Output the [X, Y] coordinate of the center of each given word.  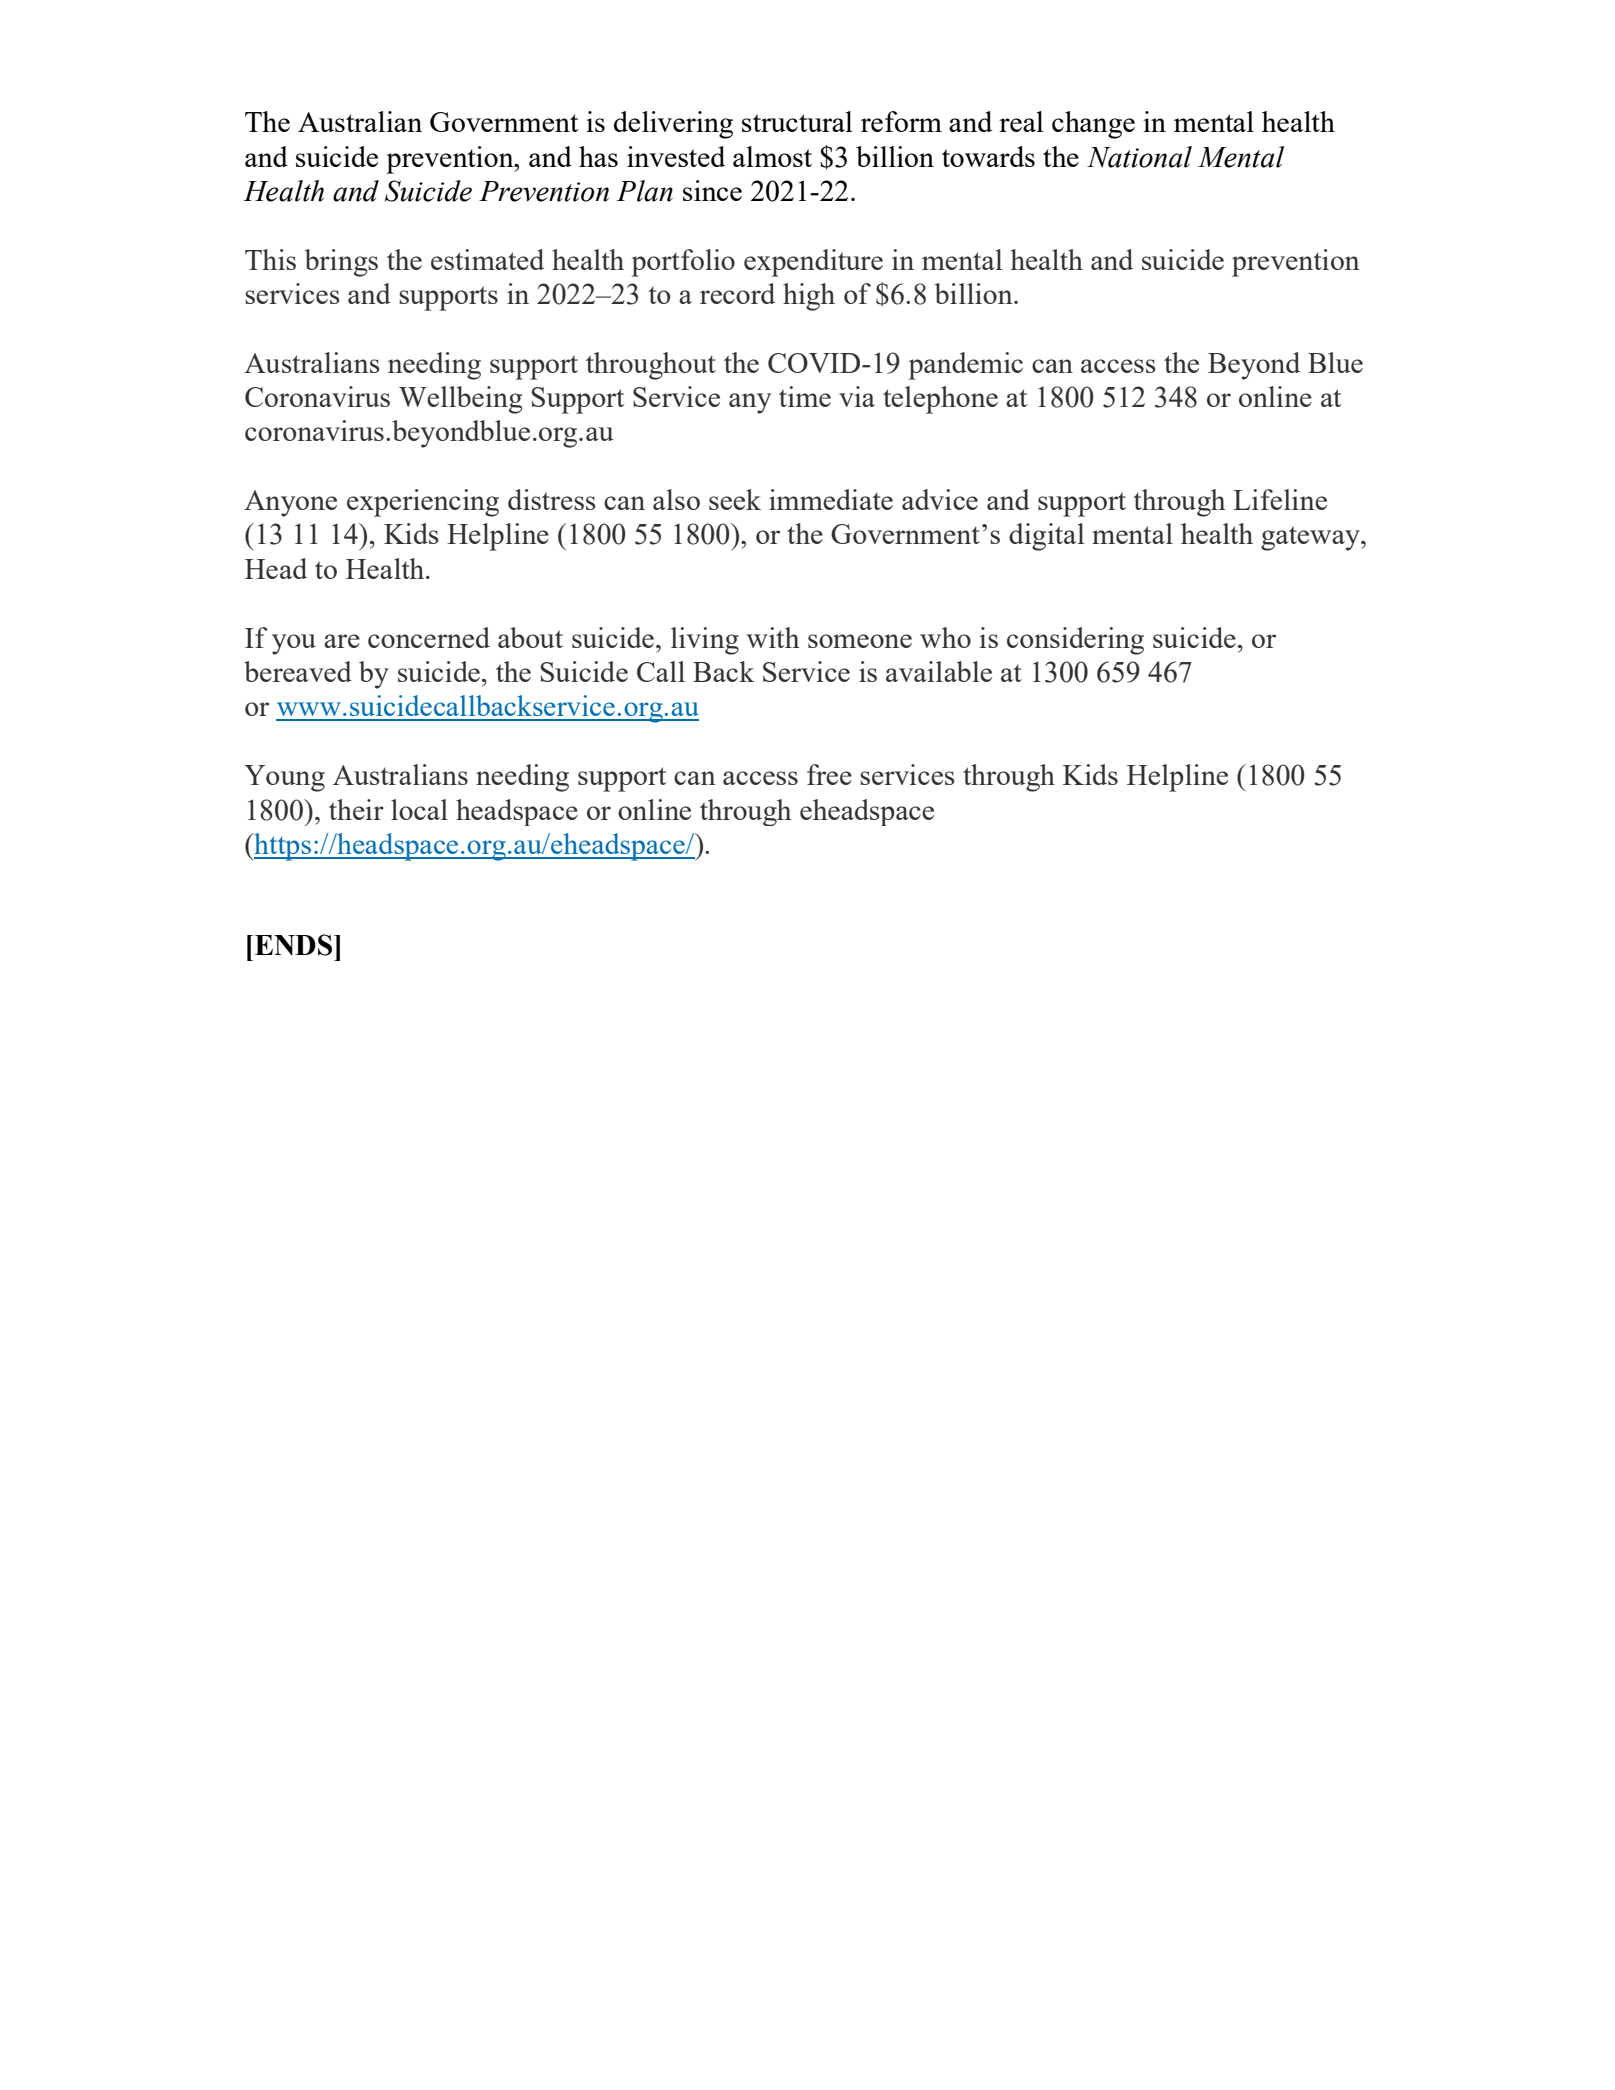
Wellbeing [461, 400]
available [939, 671]
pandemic [965, 366]
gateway [1311, 538]
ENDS [293, 945]
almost [772, 156]
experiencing [423, 503]
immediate [831, 499]
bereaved [298, 671]
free [829, 774]
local [419, 809]
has [598, 156]
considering [1075, 641]
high [809, 297]
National [1139, 157]
